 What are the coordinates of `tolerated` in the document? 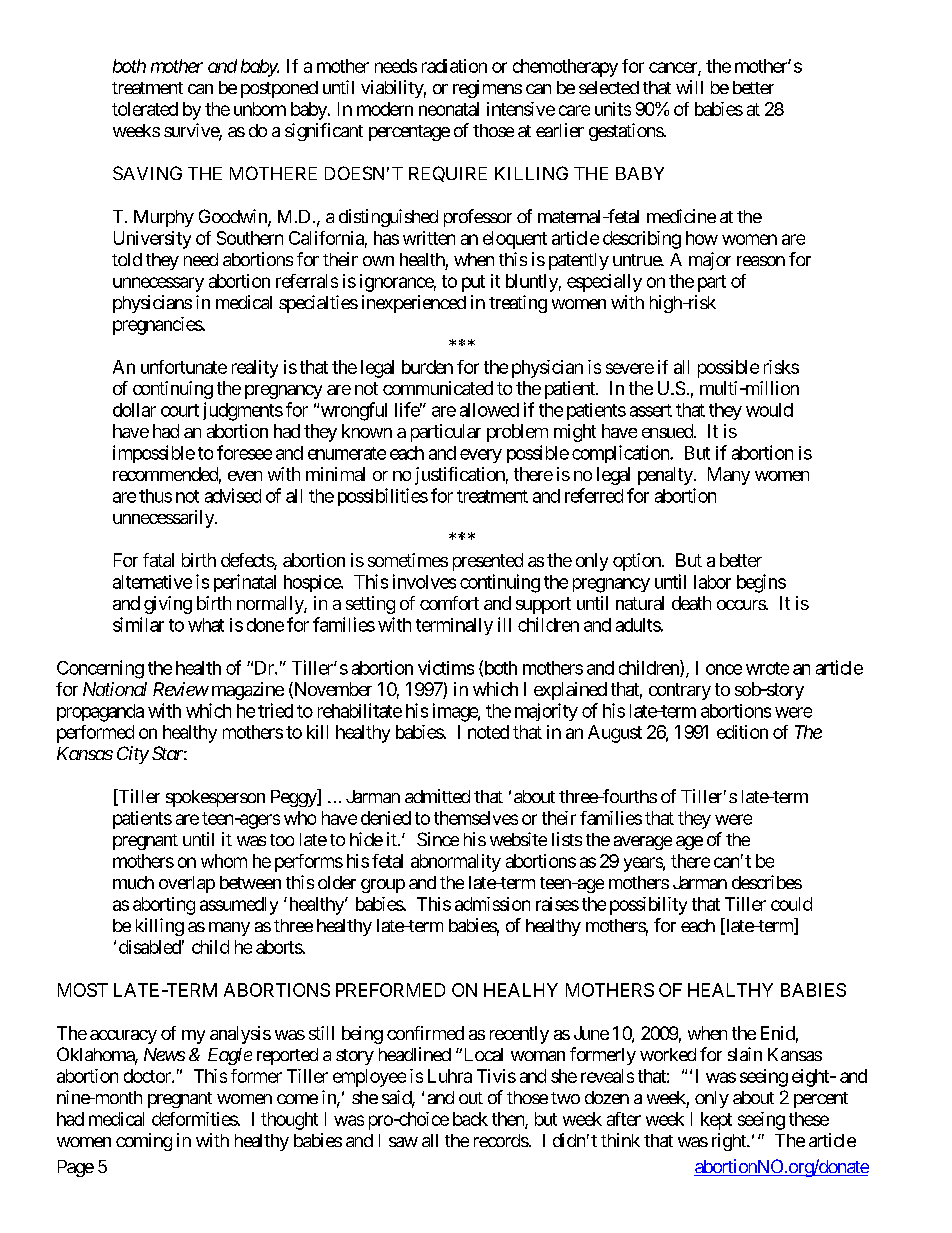 It's located at (145, 109).
